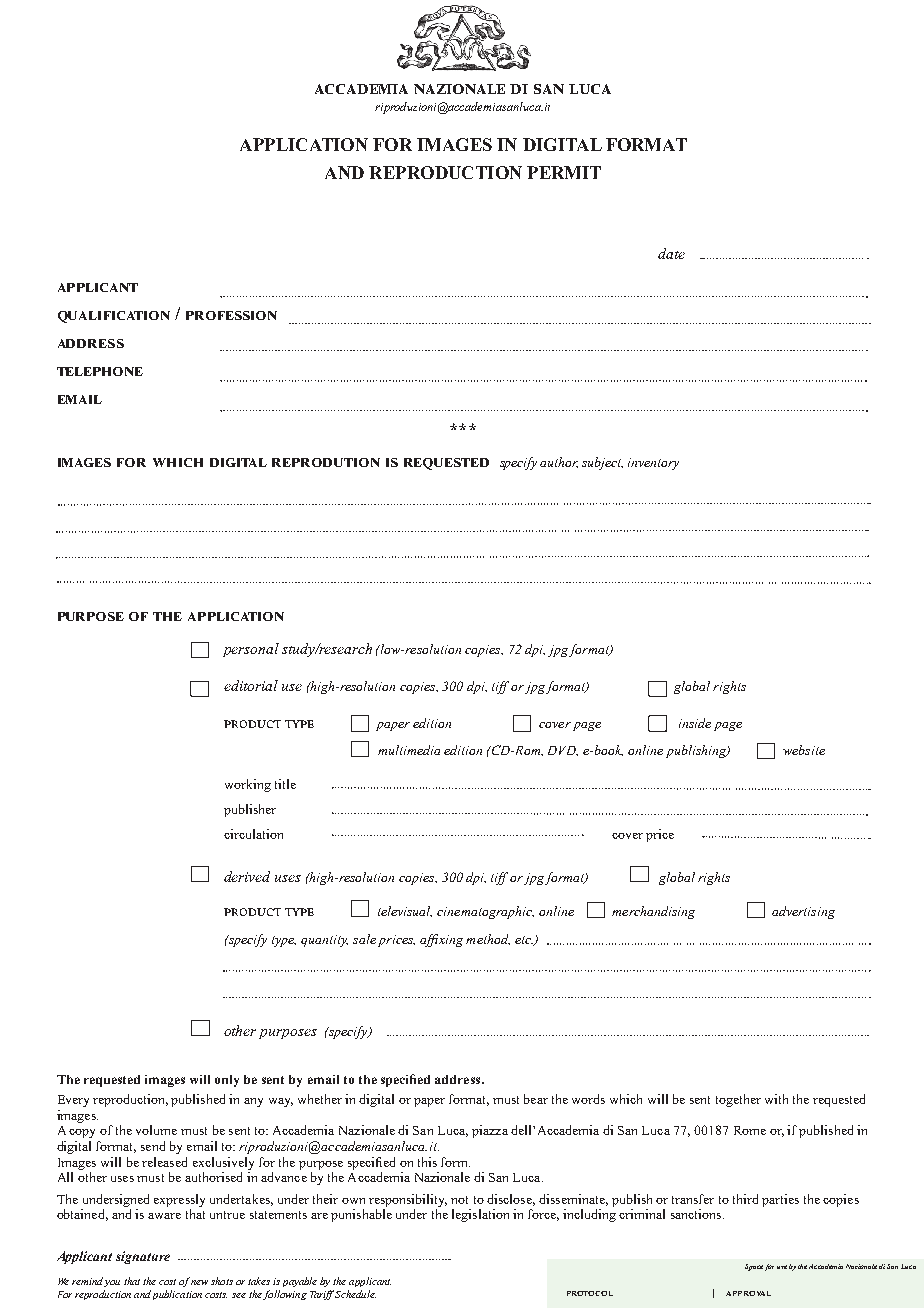  What do you see at coordinates (441, 940) in the screenshot?
I see `affixing` at bounding box center [441, 940].
